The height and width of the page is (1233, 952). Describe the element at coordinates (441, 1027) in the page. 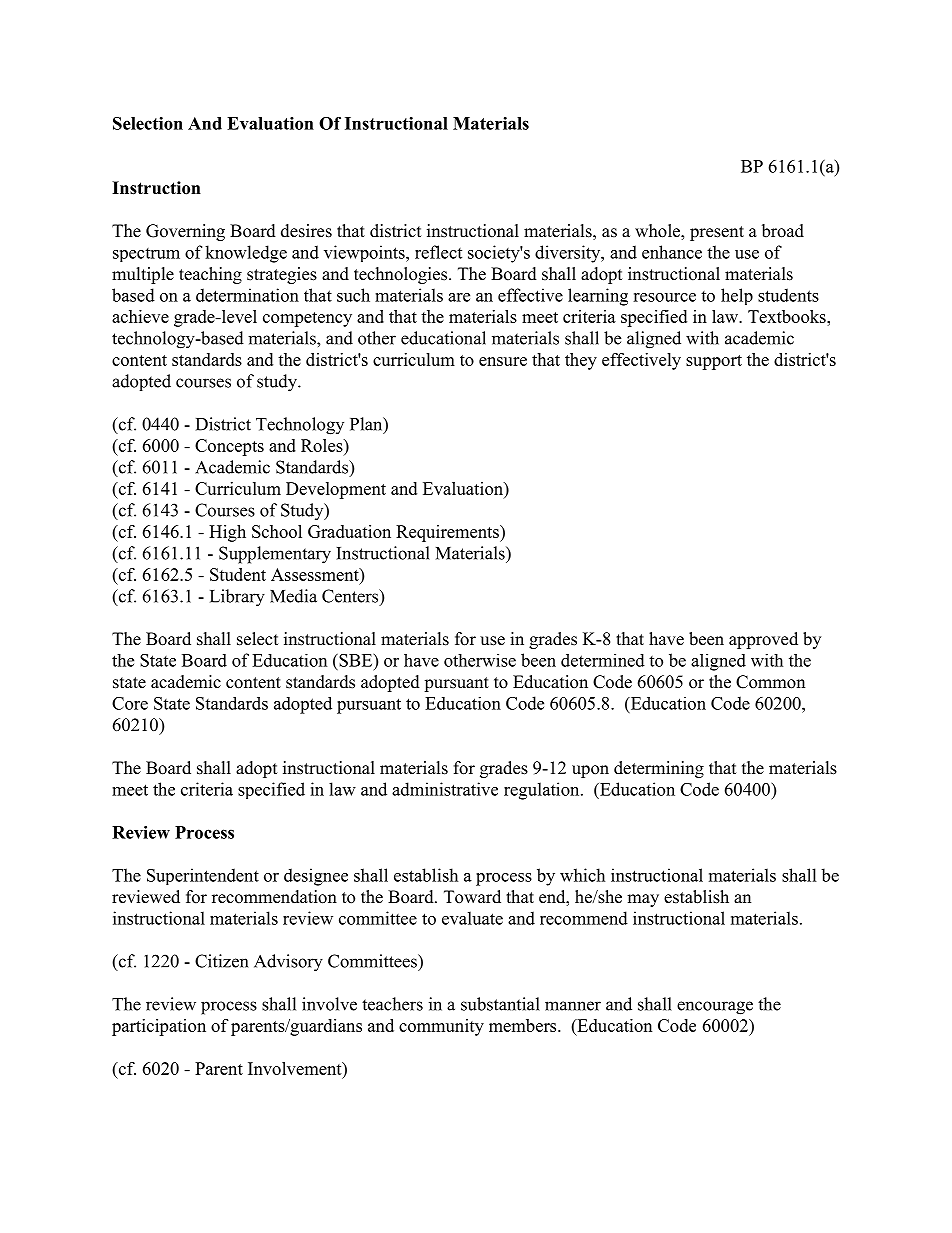

I see `community` at that location.
